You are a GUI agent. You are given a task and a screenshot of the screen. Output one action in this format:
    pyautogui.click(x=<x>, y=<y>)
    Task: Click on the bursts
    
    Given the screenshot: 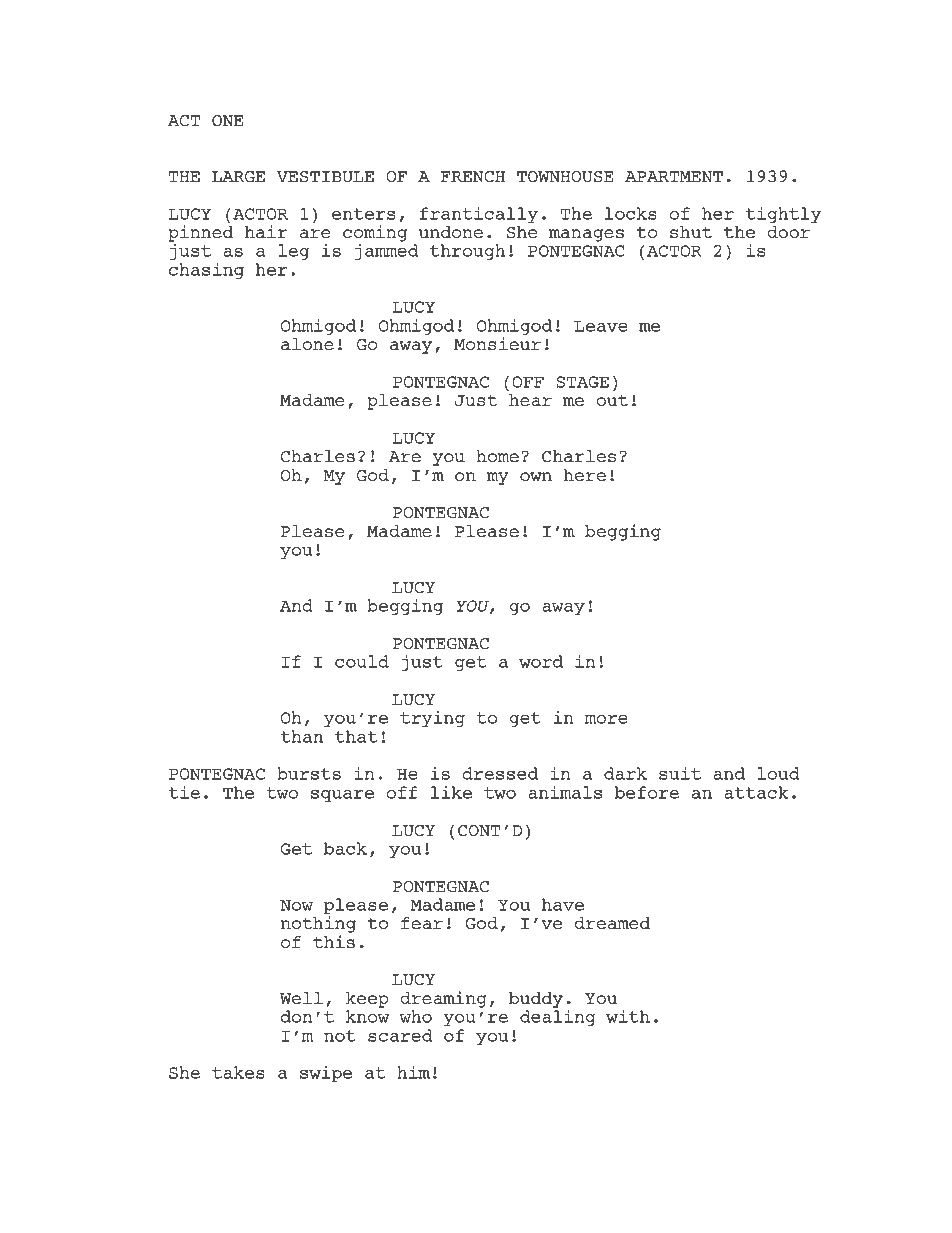 What is the action you would take?
    pyautogui.click(x=309, y=773)
